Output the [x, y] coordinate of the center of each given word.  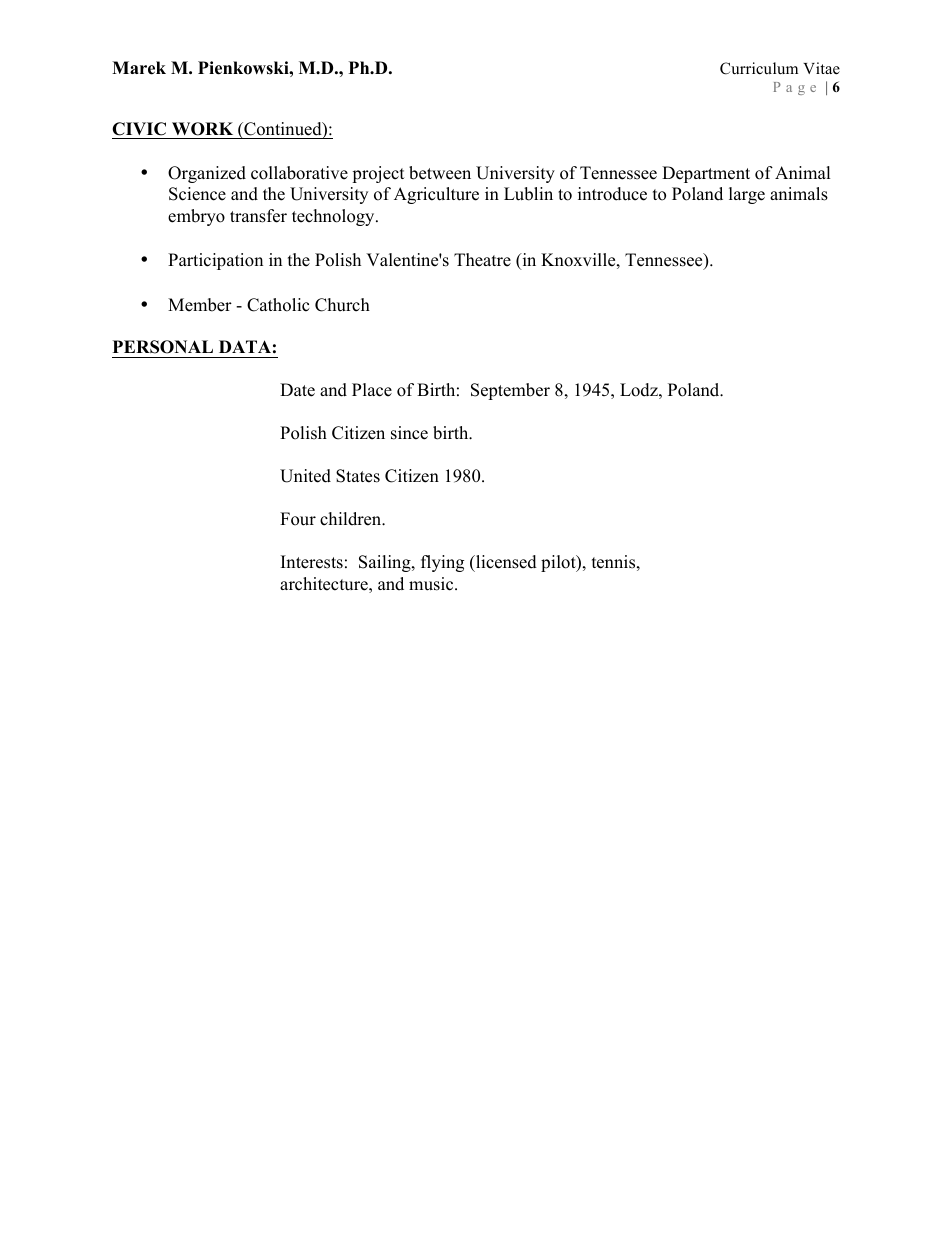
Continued [283, 130]
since [409, 433]
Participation [215, 261]
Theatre [482, 260]
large [747, 195]
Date [297, 390]
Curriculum [759, 68]
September [510, 391]
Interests [312, 562]
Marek [139, 68]
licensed [505, 563]
